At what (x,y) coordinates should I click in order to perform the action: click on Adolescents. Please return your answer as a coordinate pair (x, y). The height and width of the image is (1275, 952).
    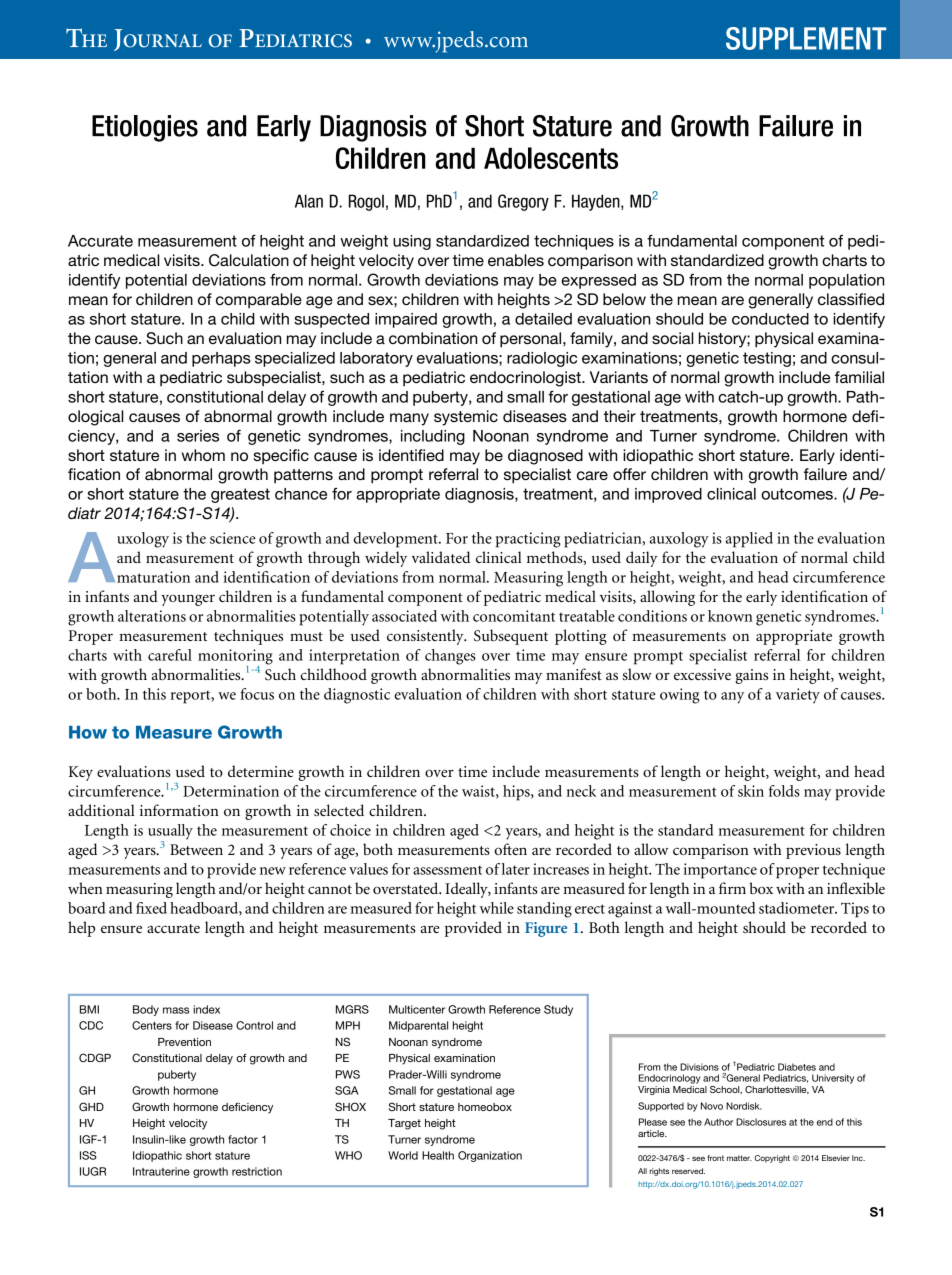
    Looking at the image, I should click on (551, 158).
